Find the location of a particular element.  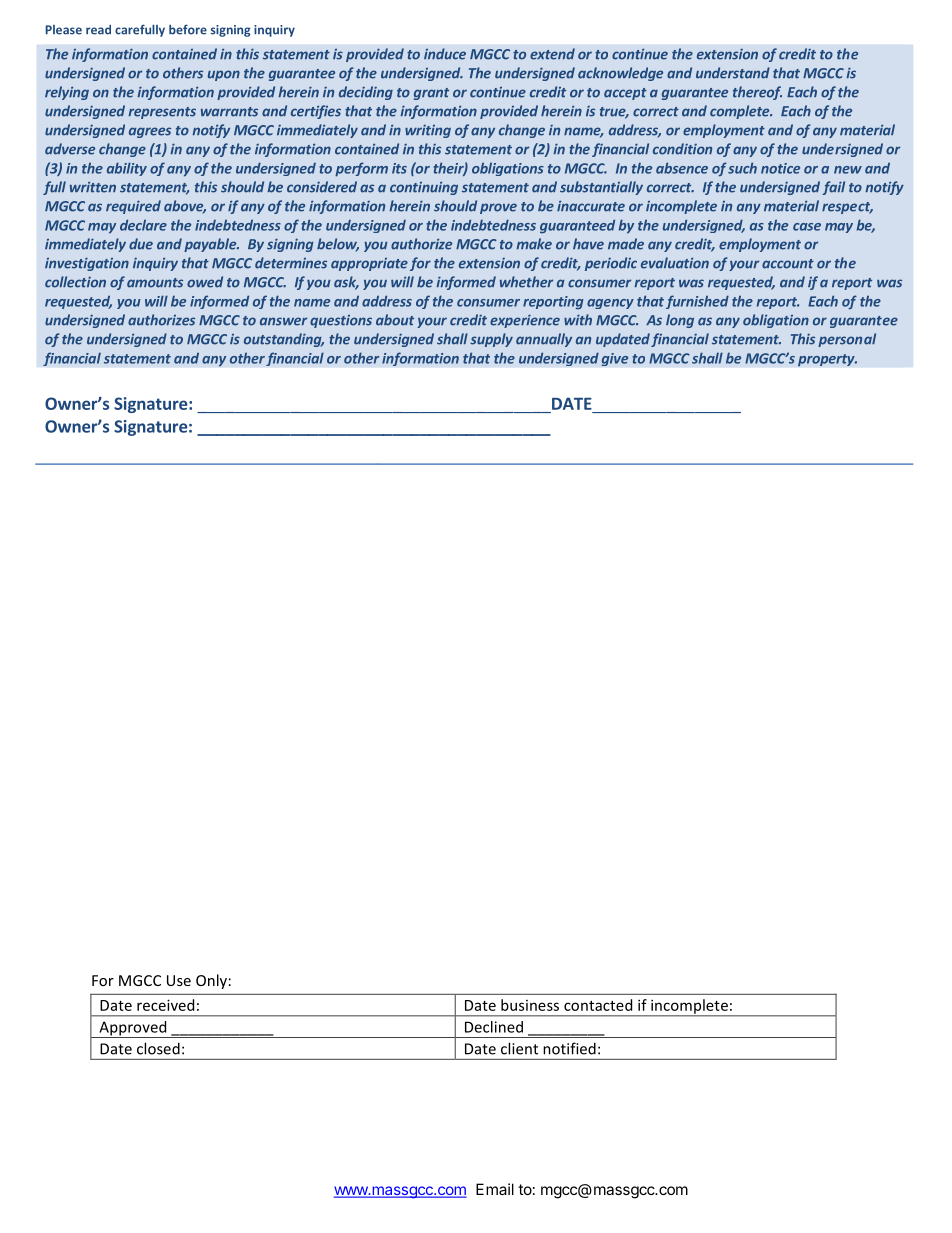

induce is located at coordinates (445, 54).
